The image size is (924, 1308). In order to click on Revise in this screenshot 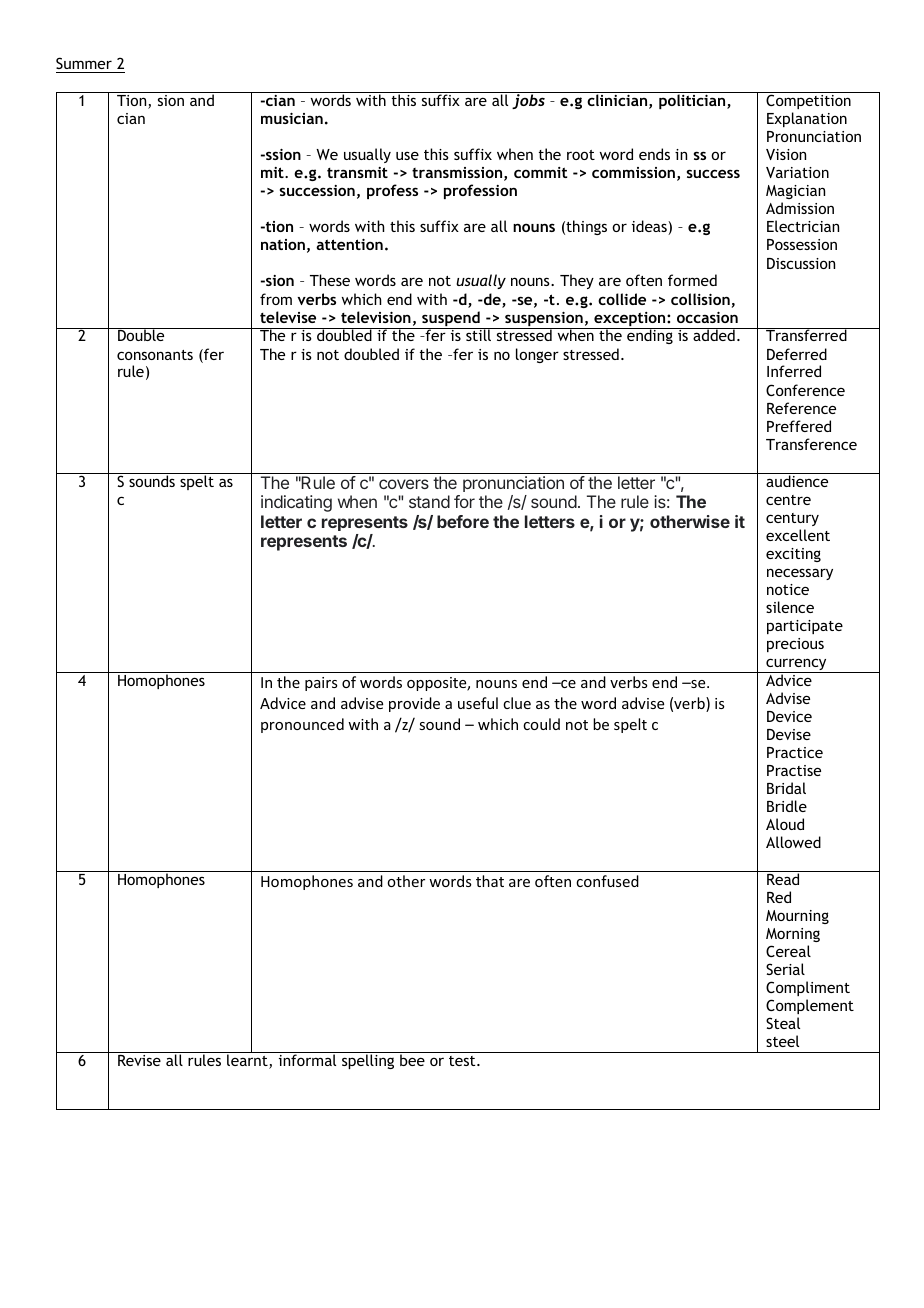, I will do `click(139, 1060)`.
